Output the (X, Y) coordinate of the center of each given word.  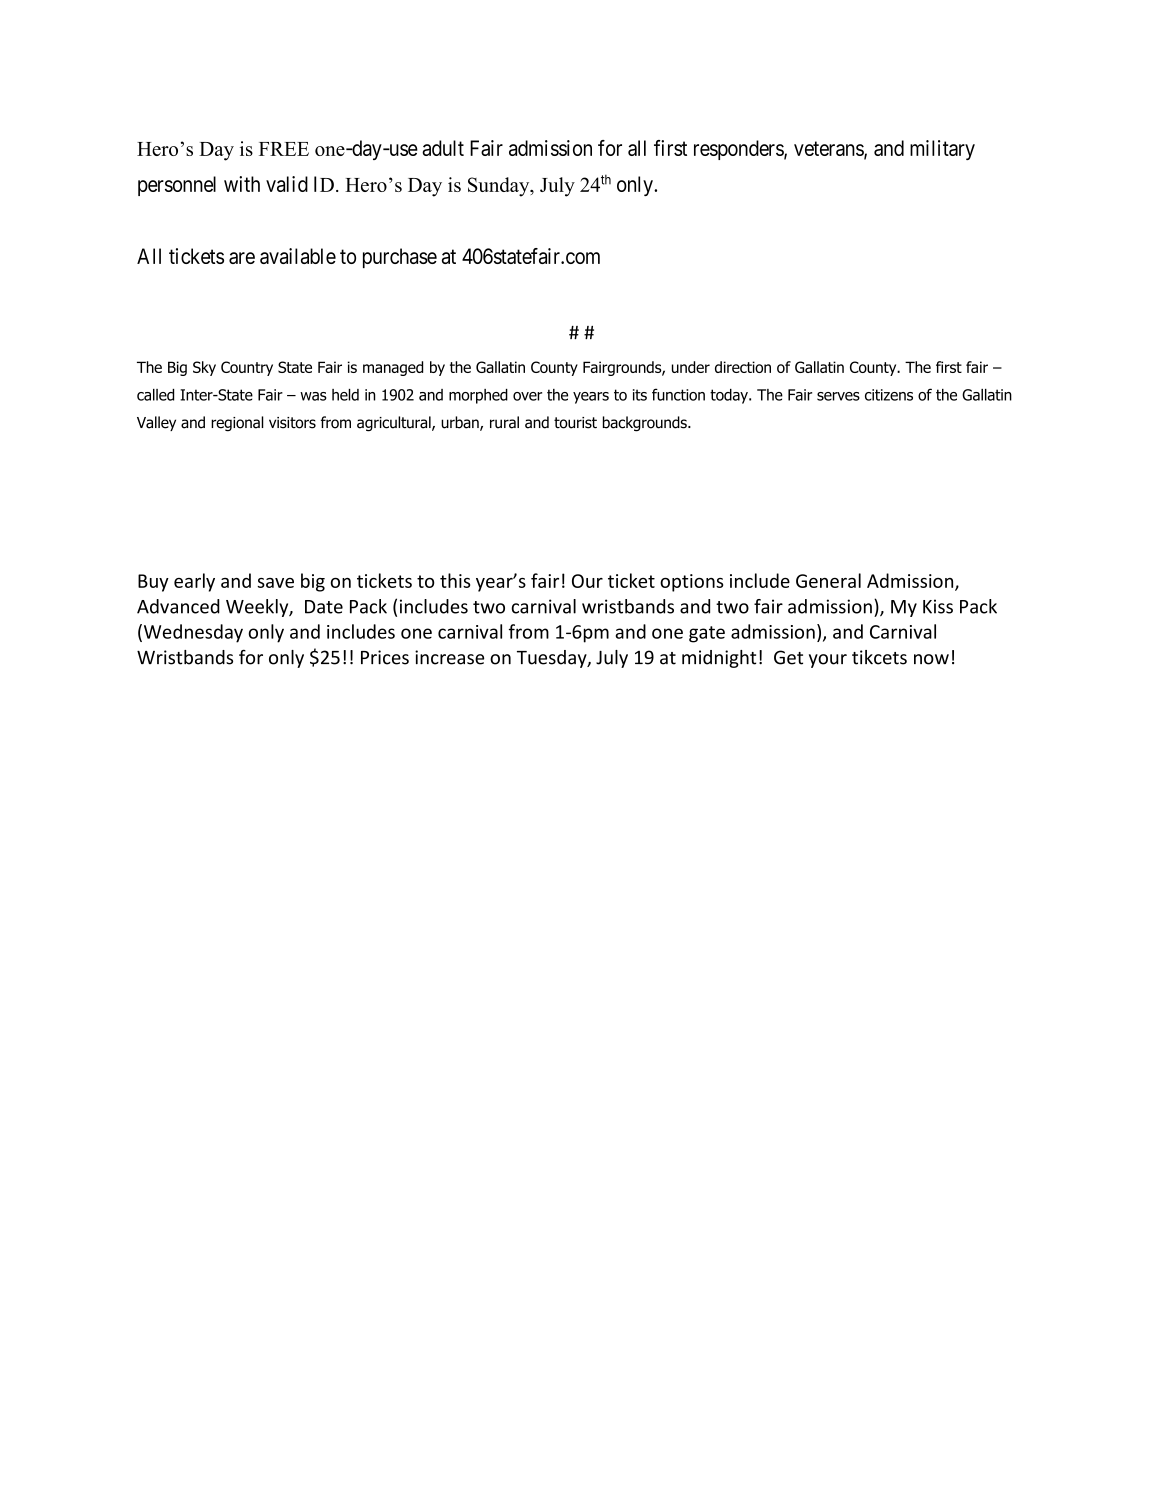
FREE (284, 149)
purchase (400, 258)
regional (237, 424)
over (527, 396)
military (942, 150)
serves (838, 396)
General (828, 580)
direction (743, 367)
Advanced (178, 606)
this (455, 580)
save (275, 583)
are (242, 258)
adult (443, 148)
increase (449, 657)
